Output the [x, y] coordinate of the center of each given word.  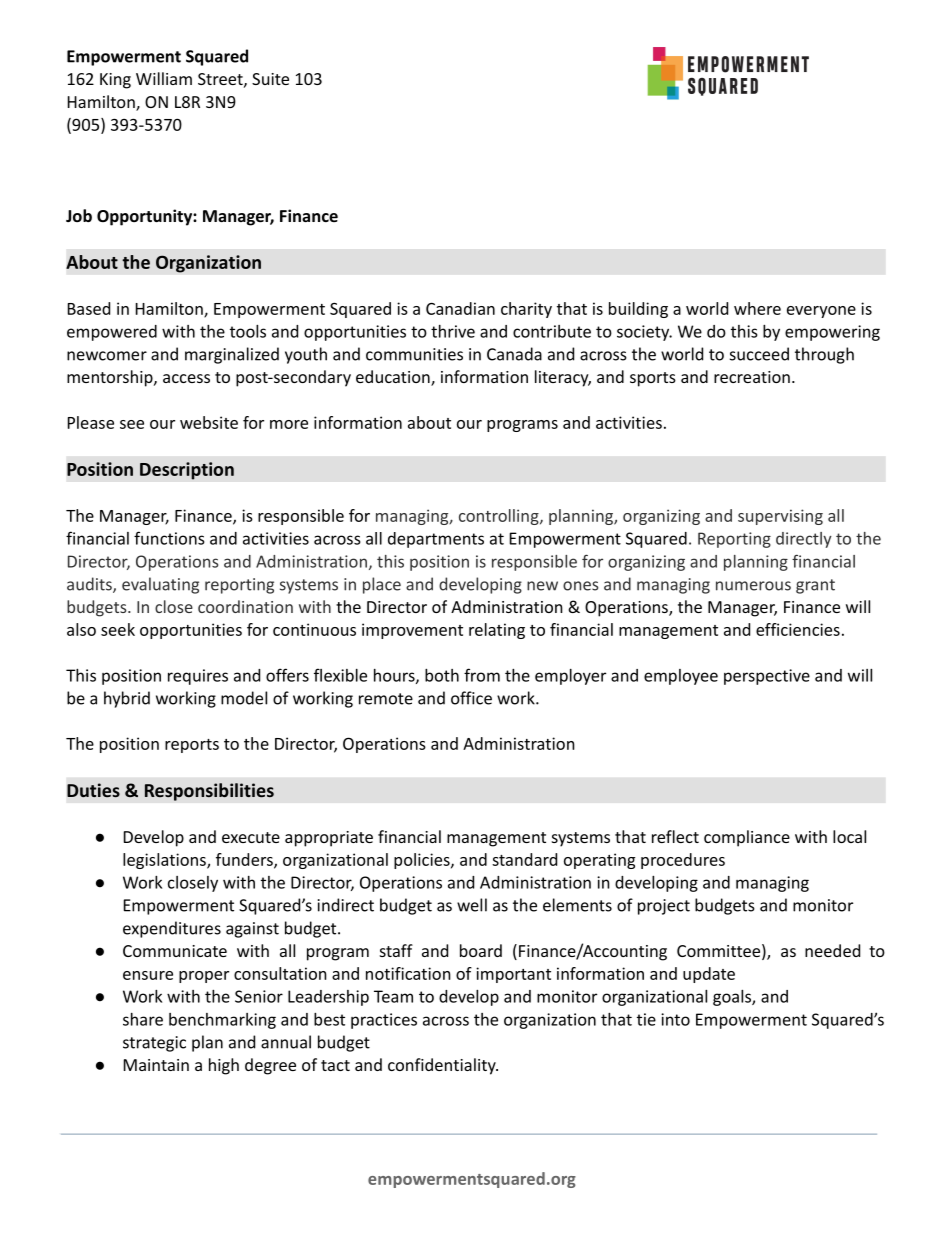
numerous [753, 586]
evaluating [160, 585]
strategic [154, 1044]
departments [436, 540]
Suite [270, 79]
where [757, 308]
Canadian [460, 308]
